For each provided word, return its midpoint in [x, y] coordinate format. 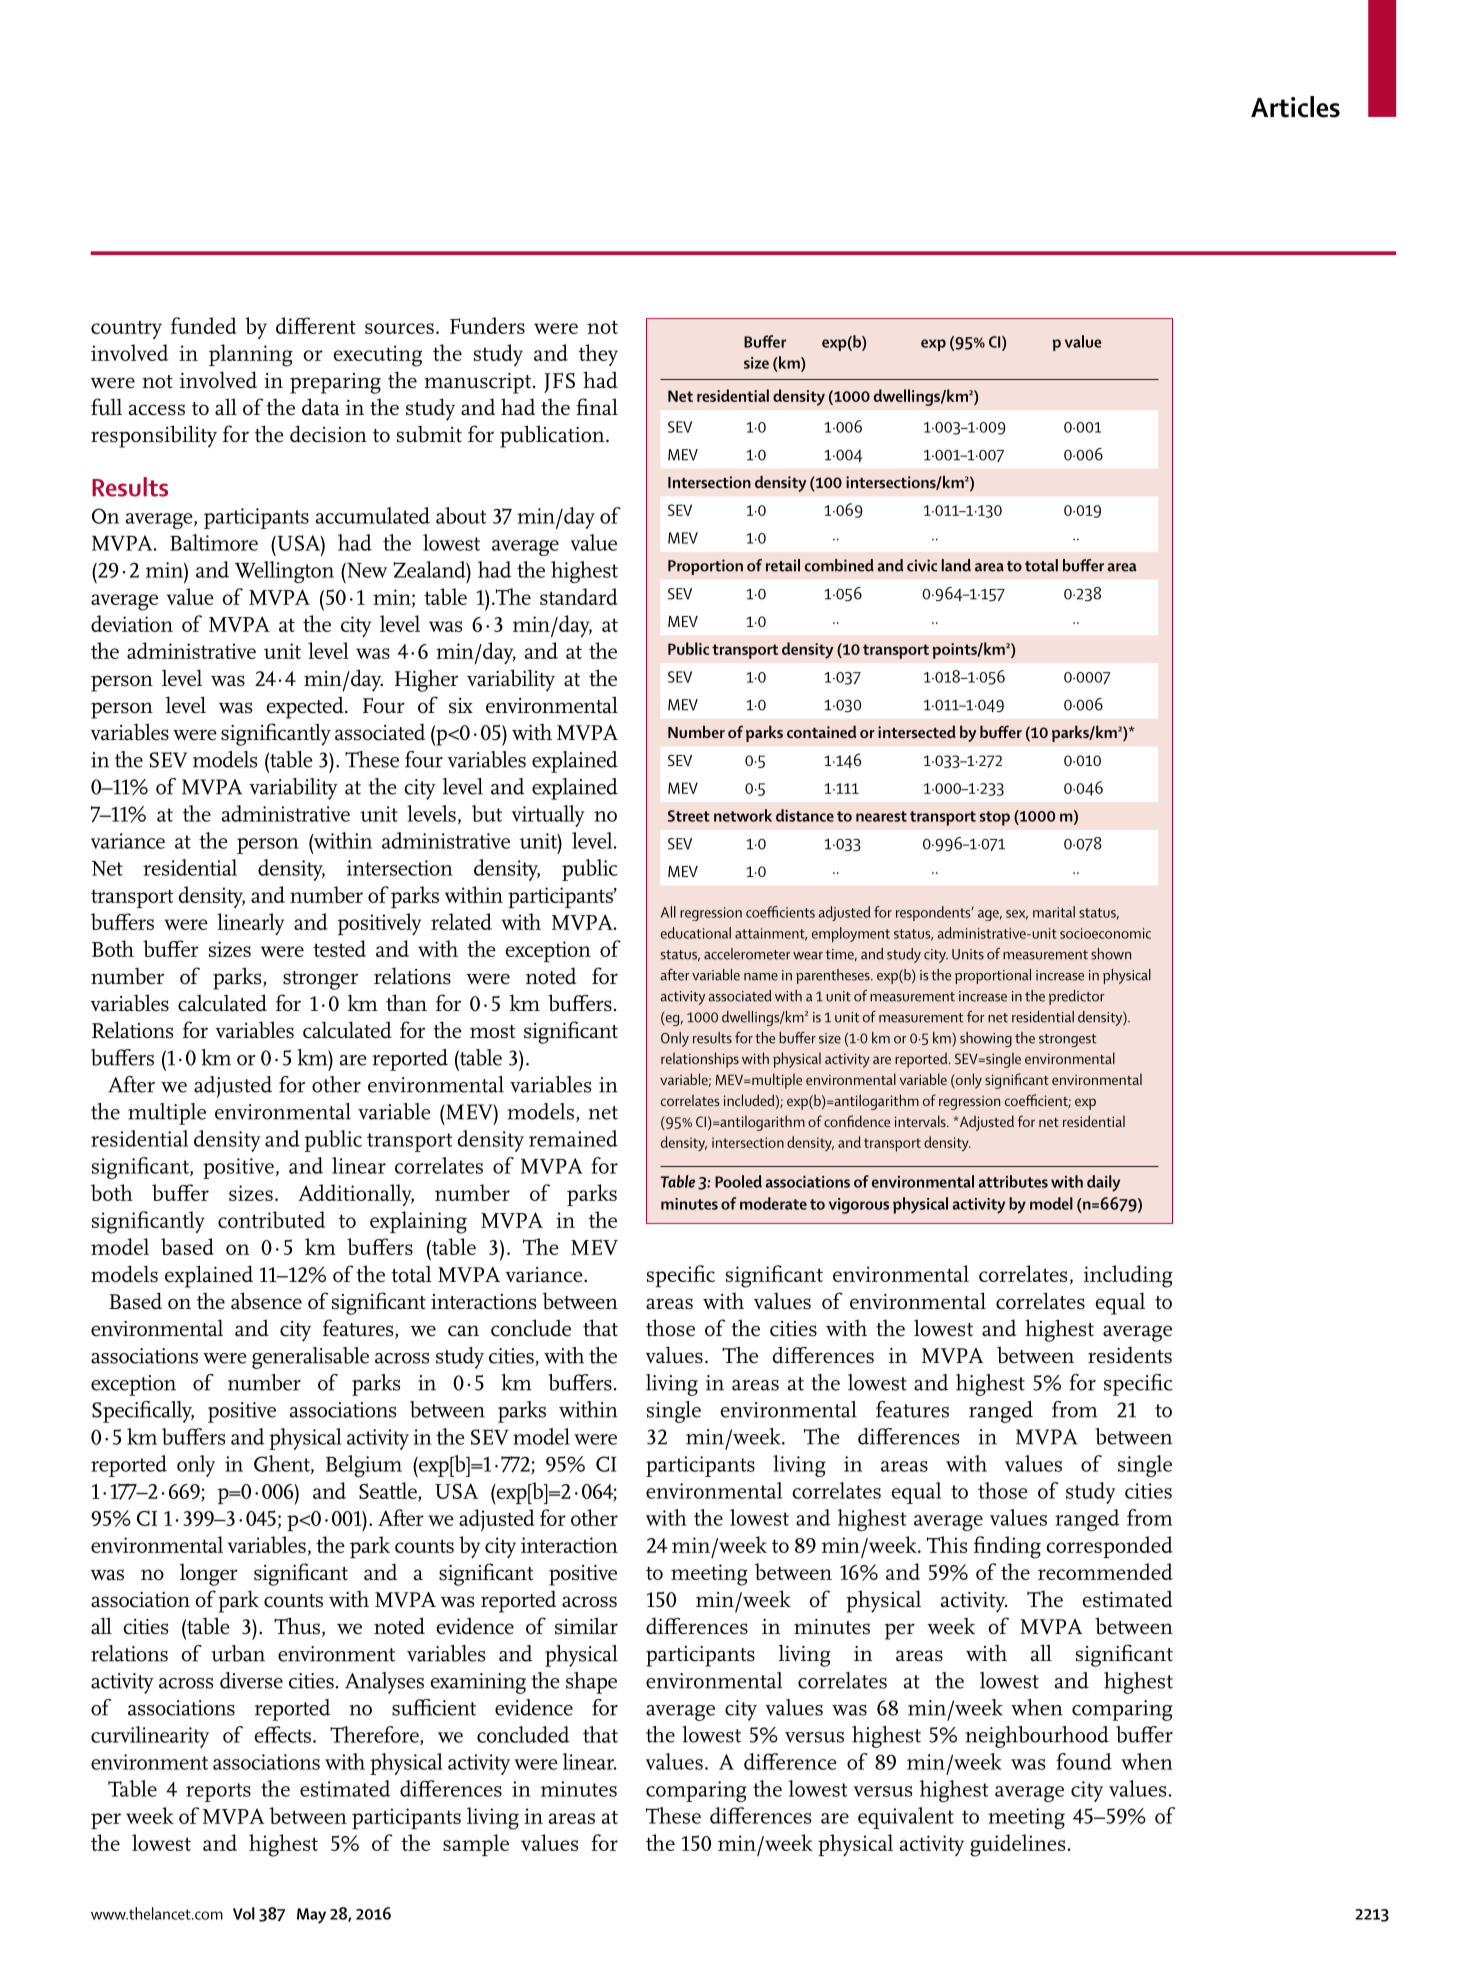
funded [204, 325]
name [761, 977]
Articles [1295, 107]
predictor [1076, 997]
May [311, 1916]
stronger [320, 980]
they [598, 355]
